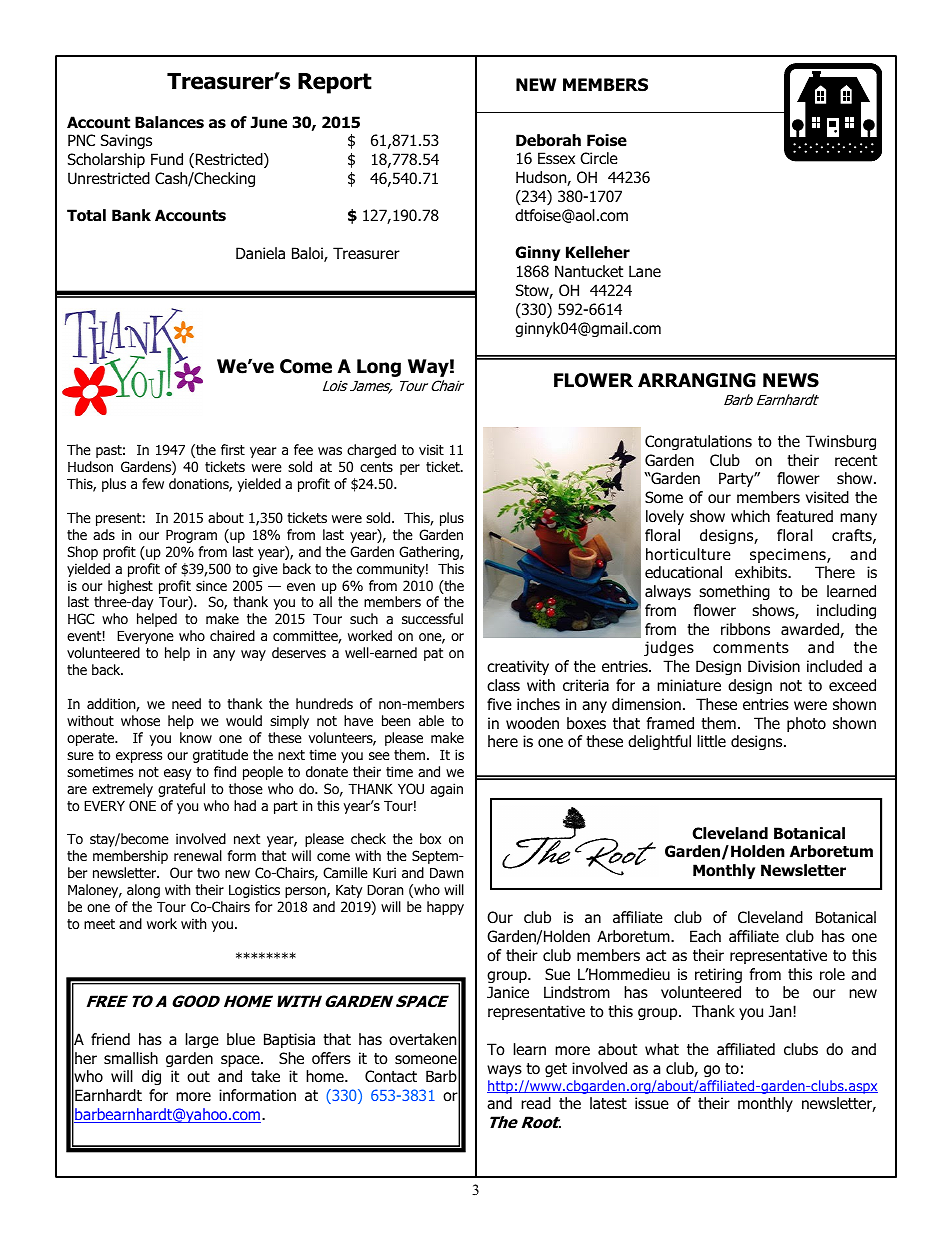 The width and height of the screenshot is (952, 1233). What do you see at coordinates (233, 449) in the screenshot?
I see `first` at bounding box center [233, 449].
